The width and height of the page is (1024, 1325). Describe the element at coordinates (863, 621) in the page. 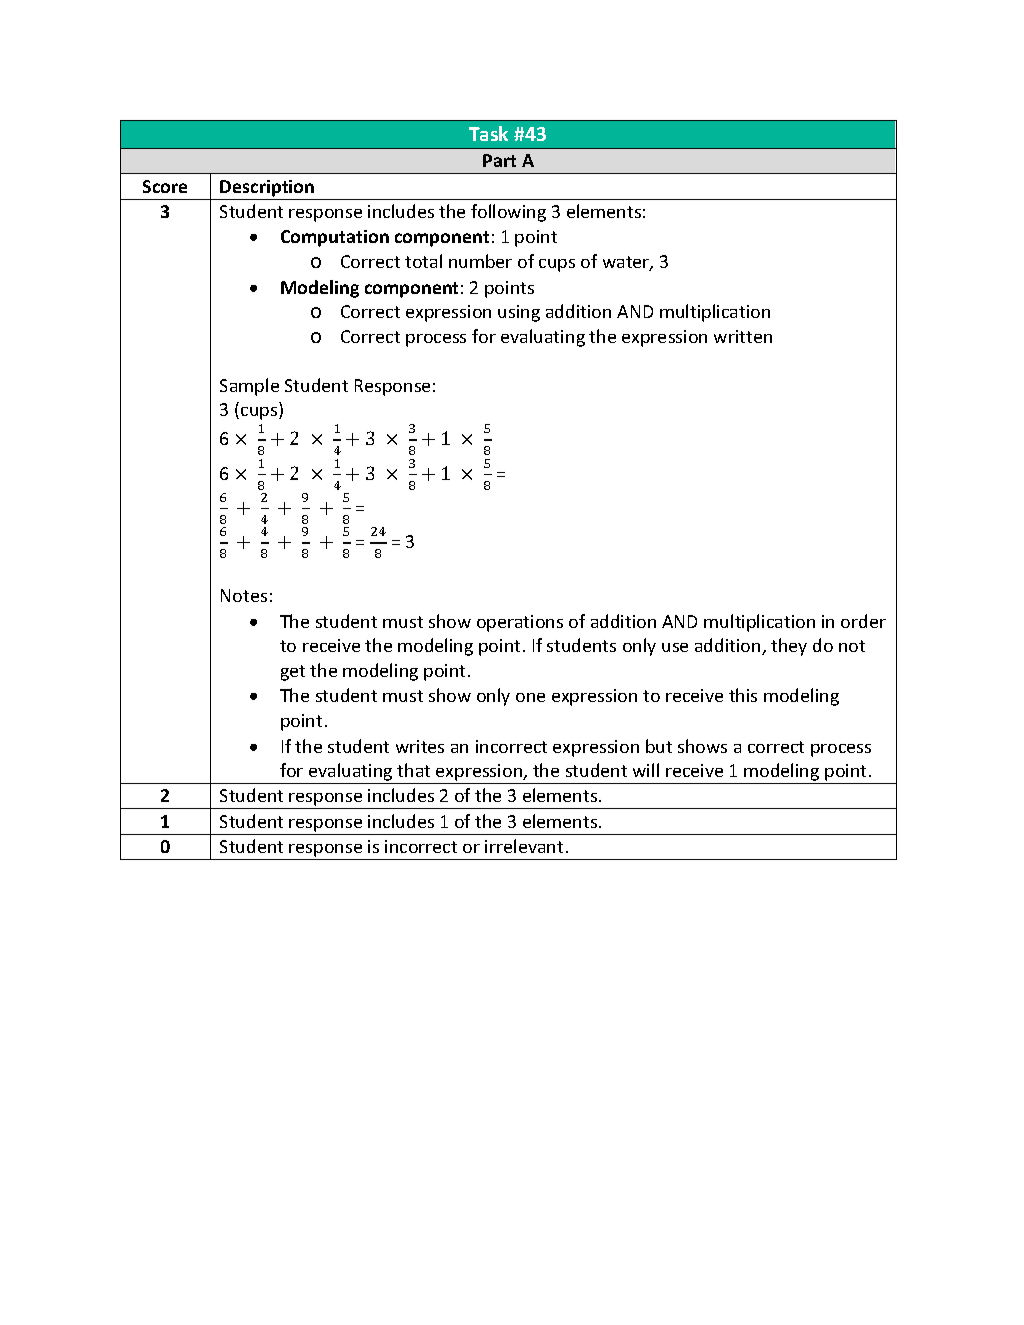

I see `order` at that location.
